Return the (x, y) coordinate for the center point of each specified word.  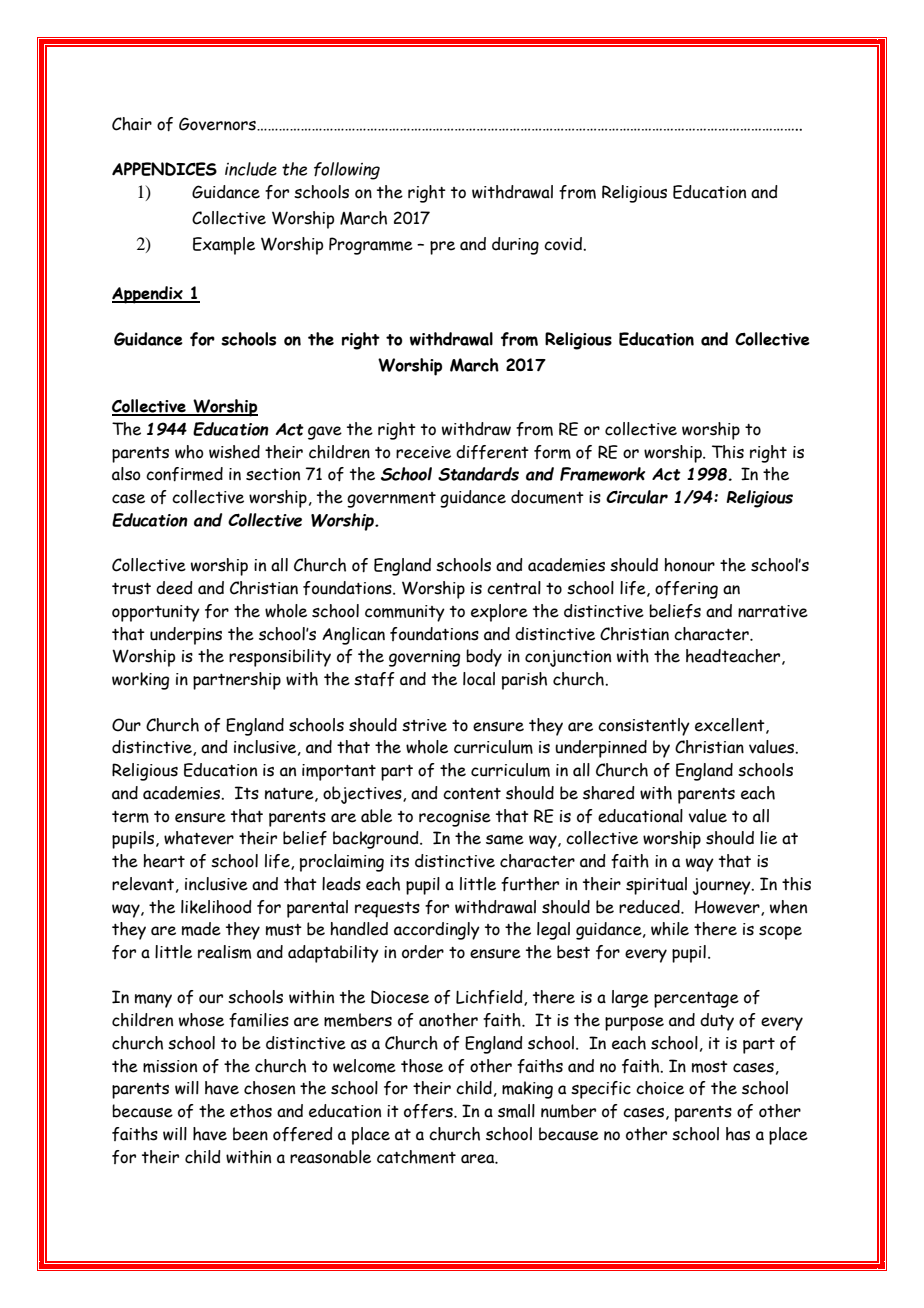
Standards (478, 474)
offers (429, 1111)
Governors (218, 124)
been (250, 1134)
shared (609, 793)
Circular (637, 497)
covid (564, 244)
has (738, 1134)
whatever (199, 838)
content (472, 794)
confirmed (184, 474)
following (347, 171)
